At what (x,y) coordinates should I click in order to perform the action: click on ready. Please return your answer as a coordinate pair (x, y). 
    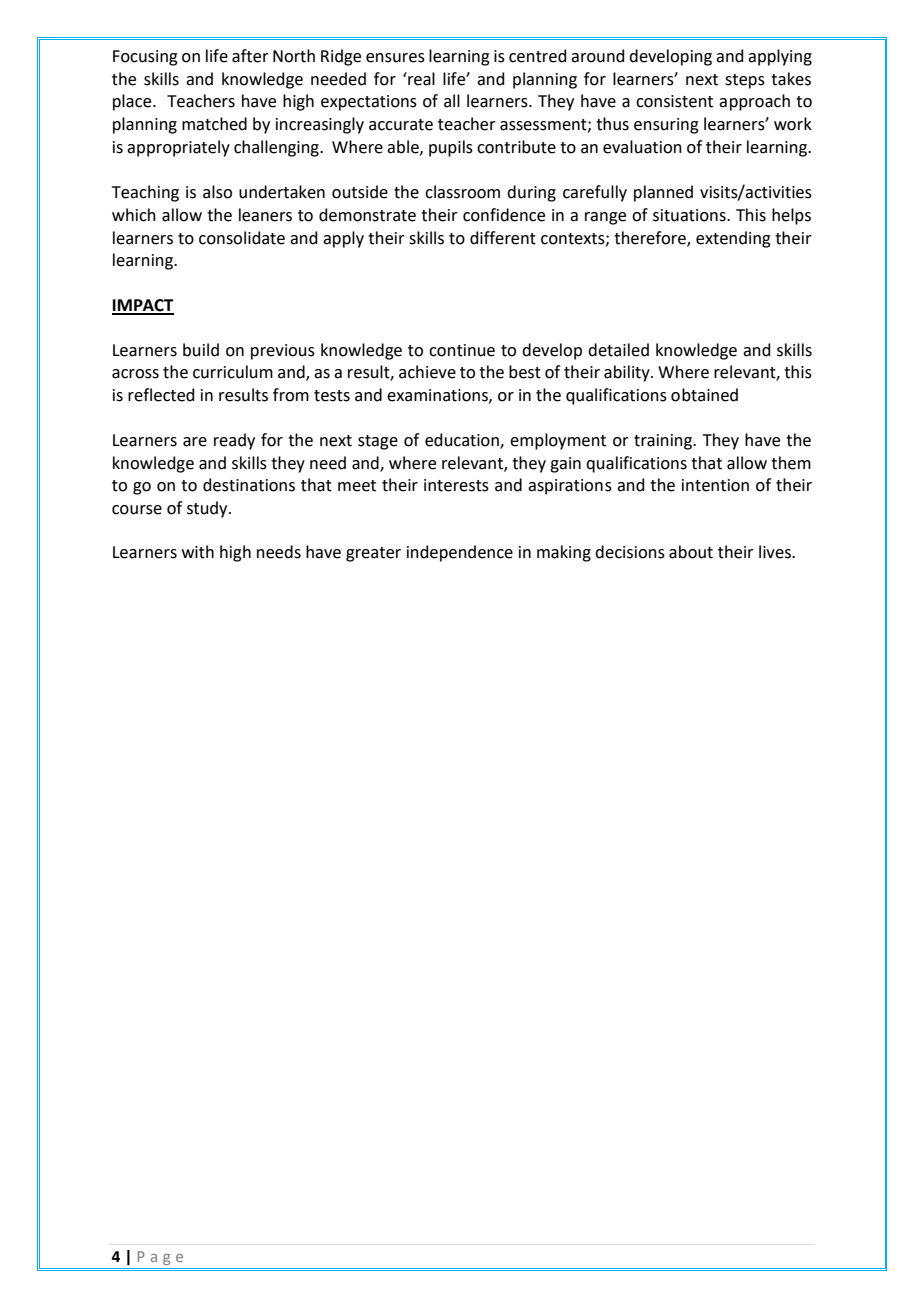
    Looking at the image, I should click on (234, 441).
